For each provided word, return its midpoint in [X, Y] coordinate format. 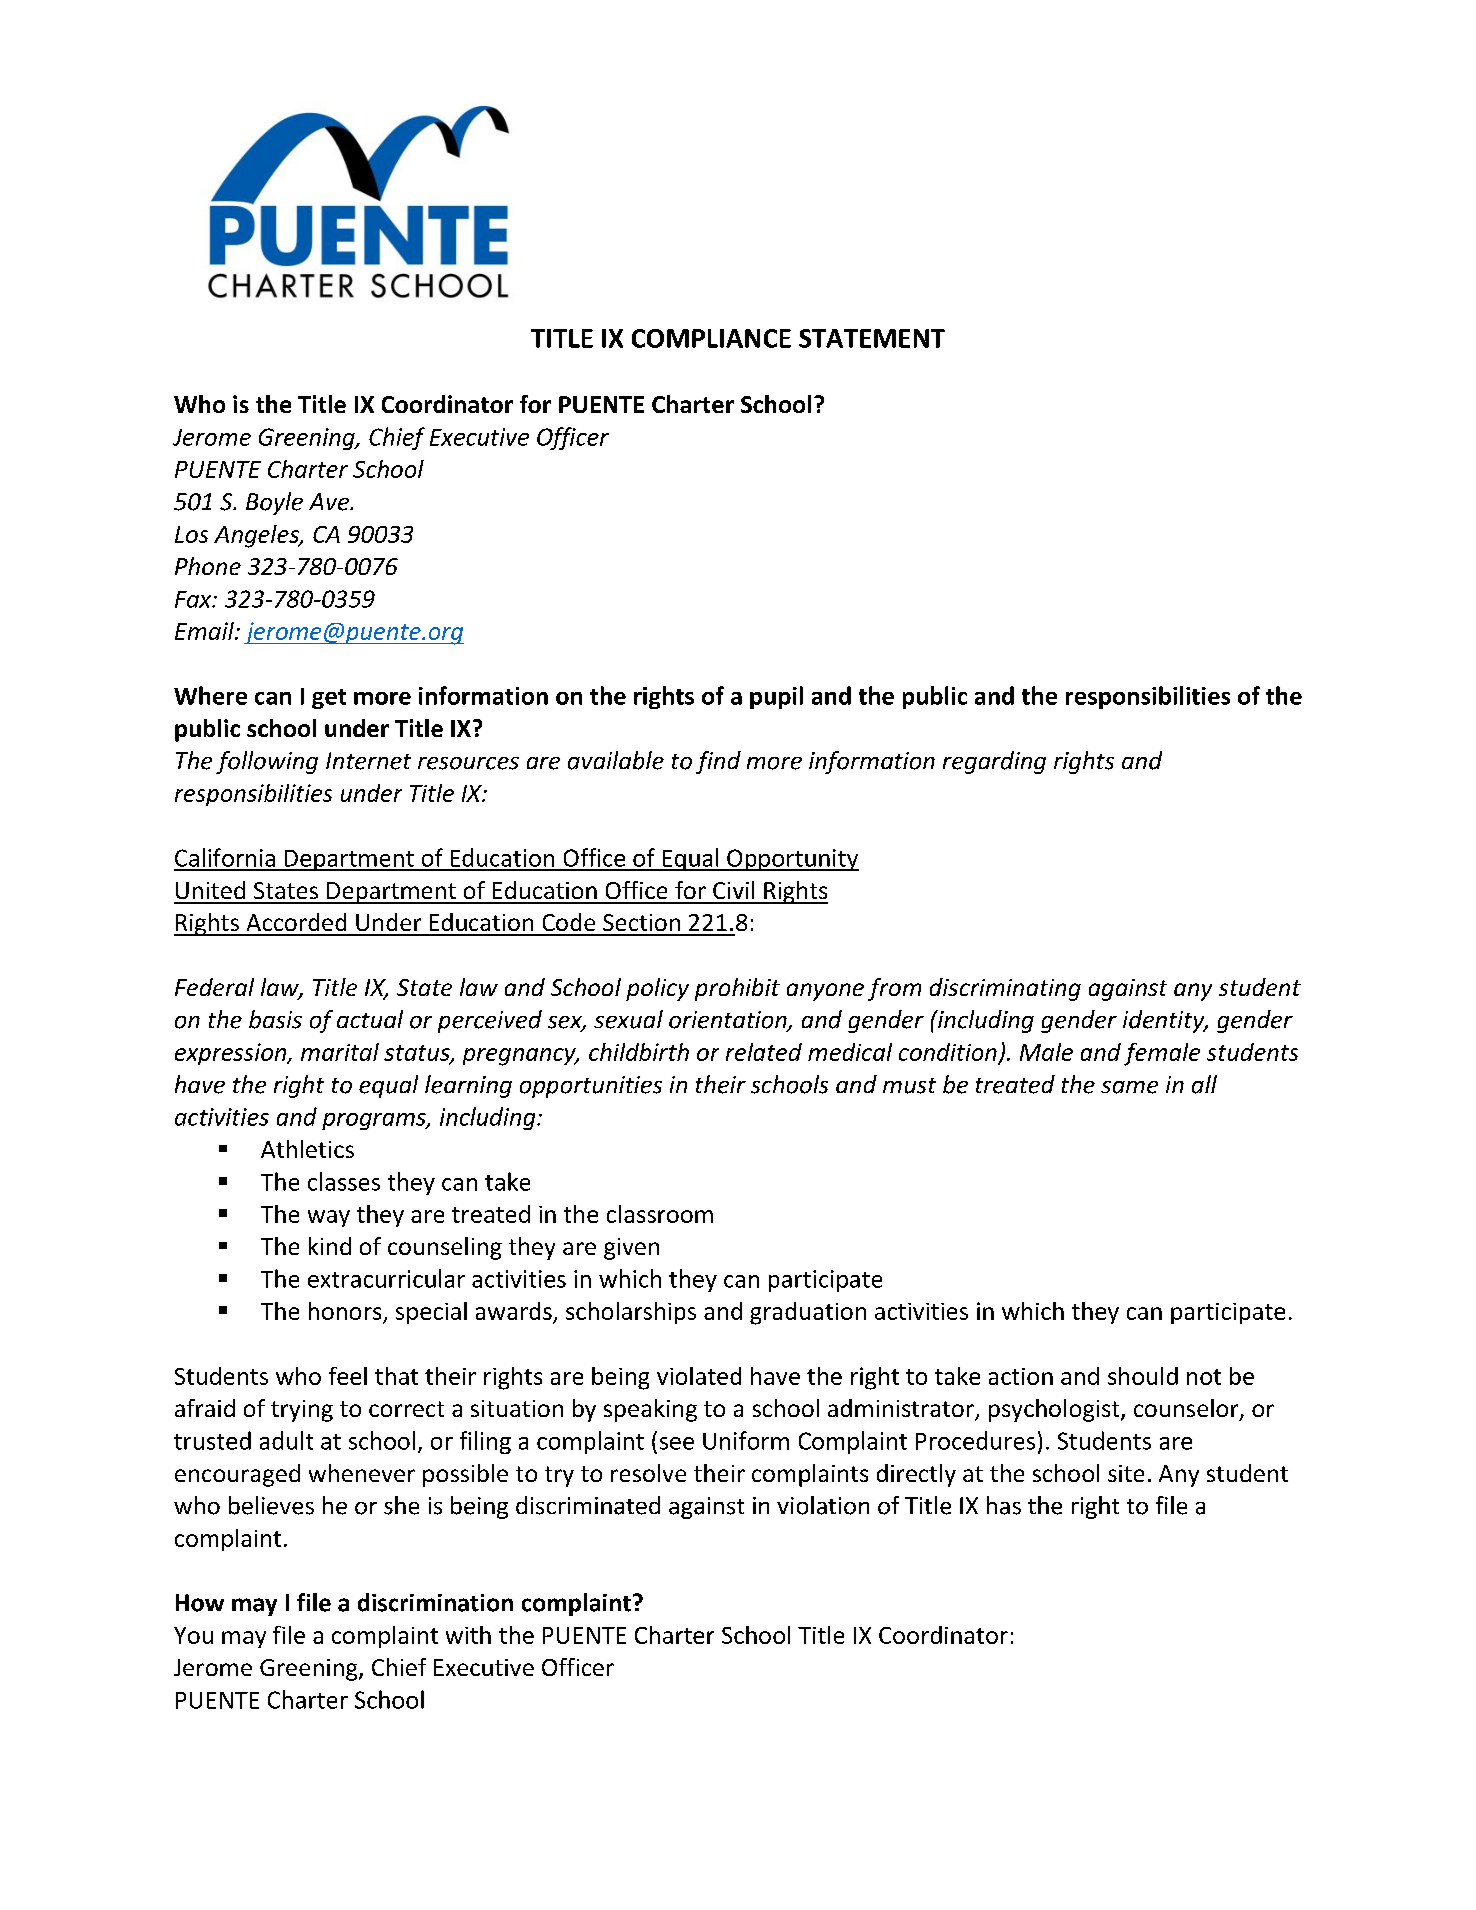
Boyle [274, 503]
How [200, 1603]
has [1004, 1505]
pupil [776, 697]
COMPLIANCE [711, 338]
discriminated [588, 1505]
